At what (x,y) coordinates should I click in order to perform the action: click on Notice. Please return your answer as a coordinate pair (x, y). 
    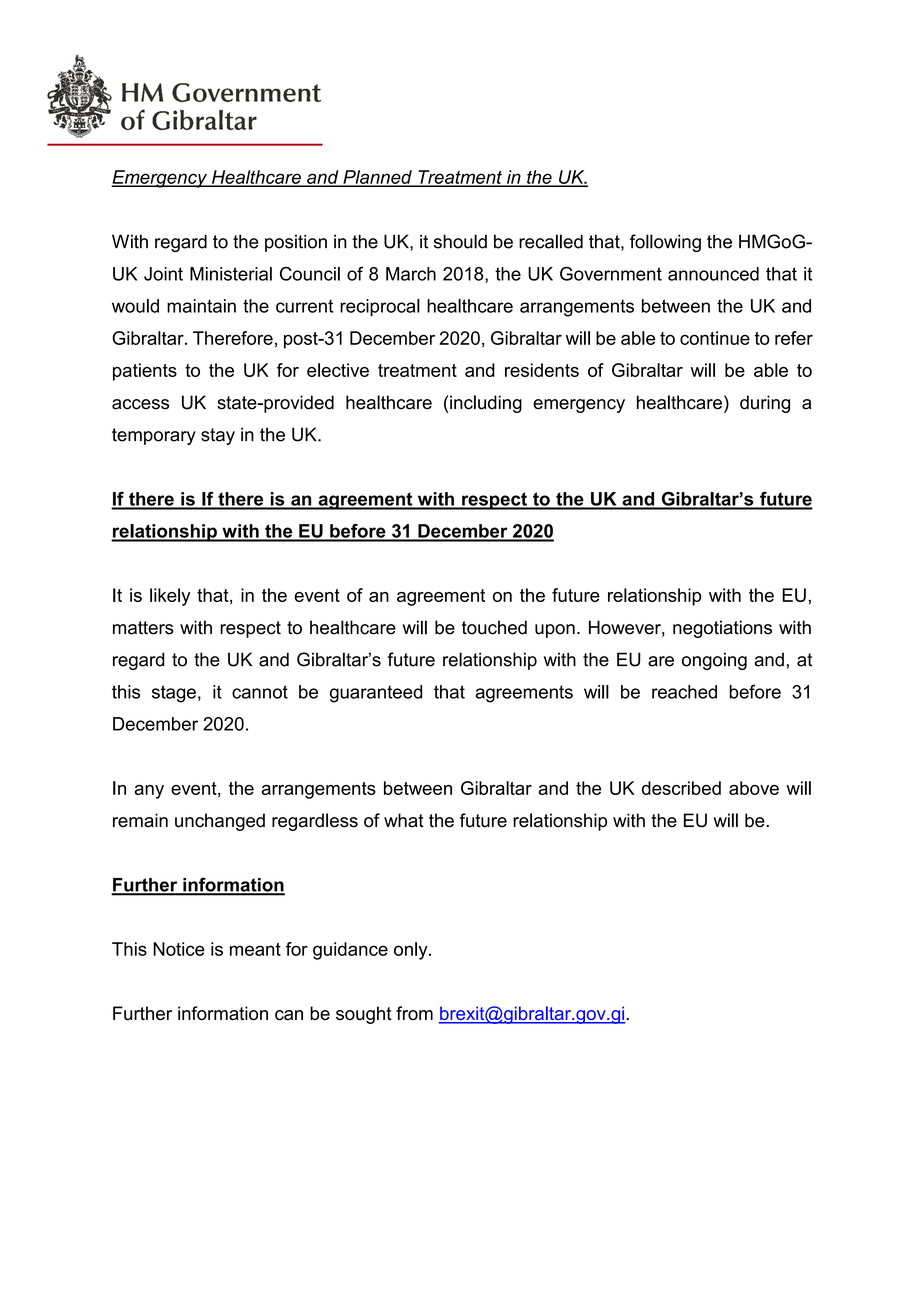
    Looking at the image, I should click on (179, 949).
